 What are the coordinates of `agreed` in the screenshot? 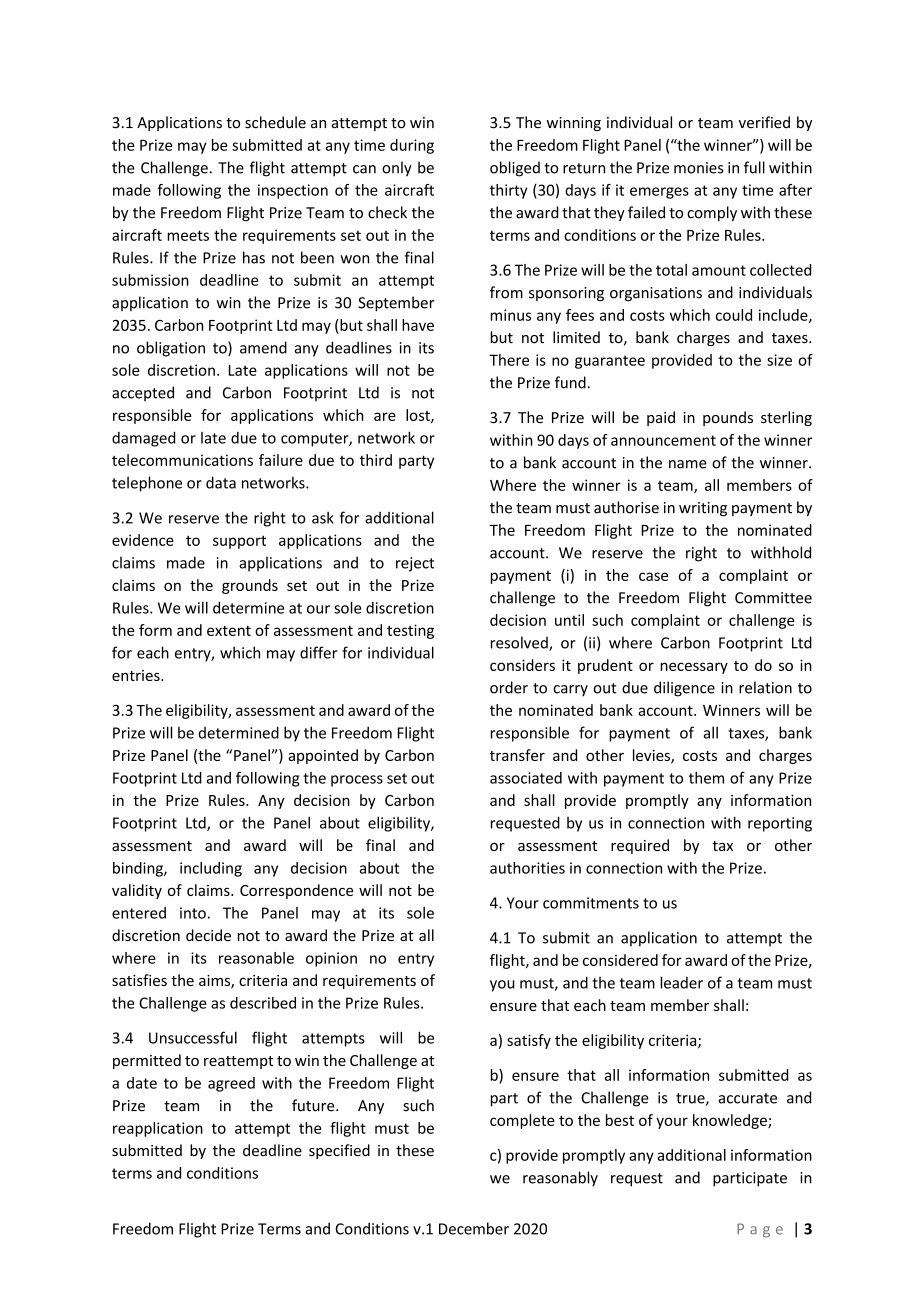 It's located at (231, 1084).
